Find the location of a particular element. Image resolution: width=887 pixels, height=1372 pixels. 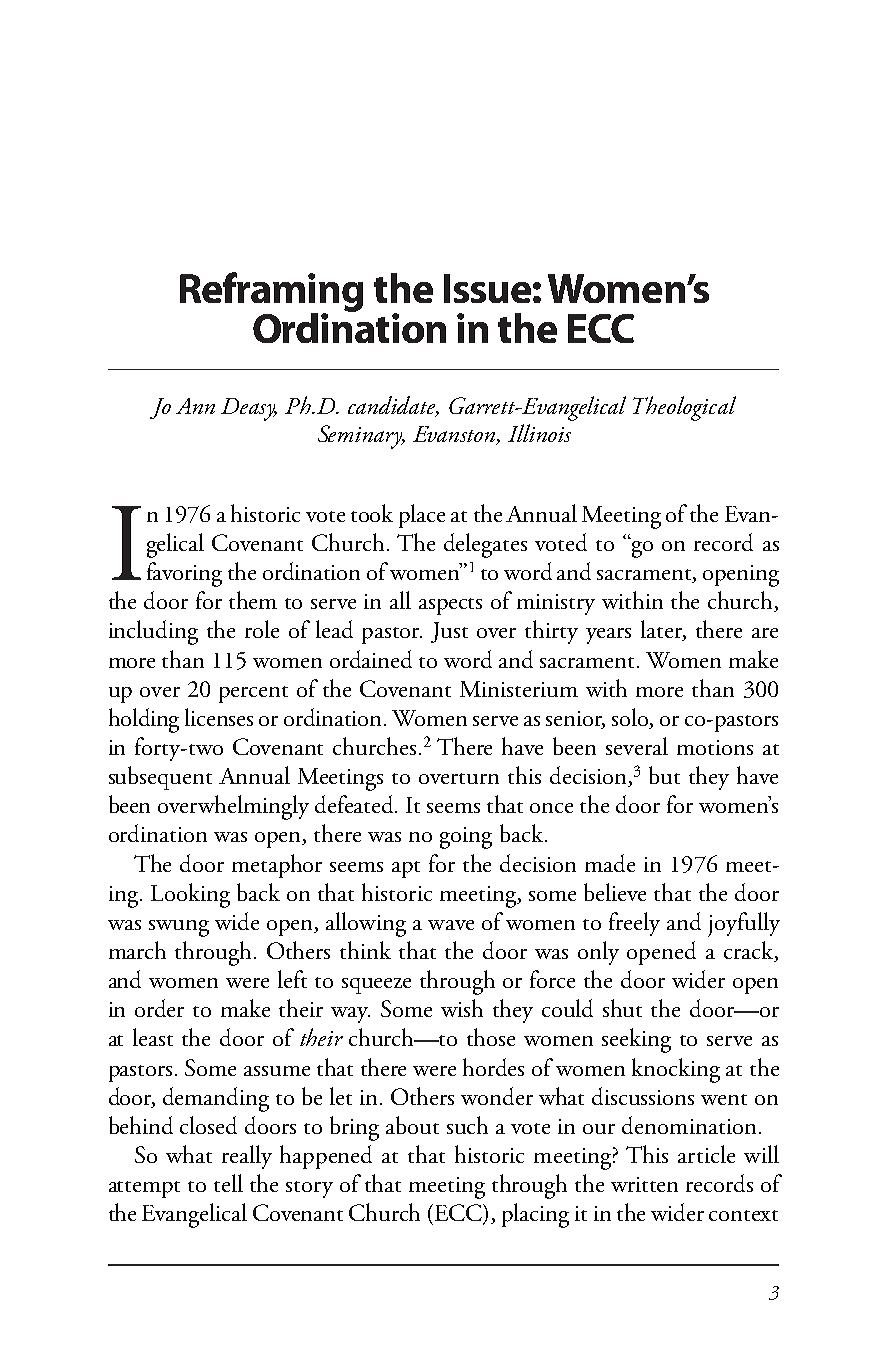

favoring is located at coordinates (184, 574).
